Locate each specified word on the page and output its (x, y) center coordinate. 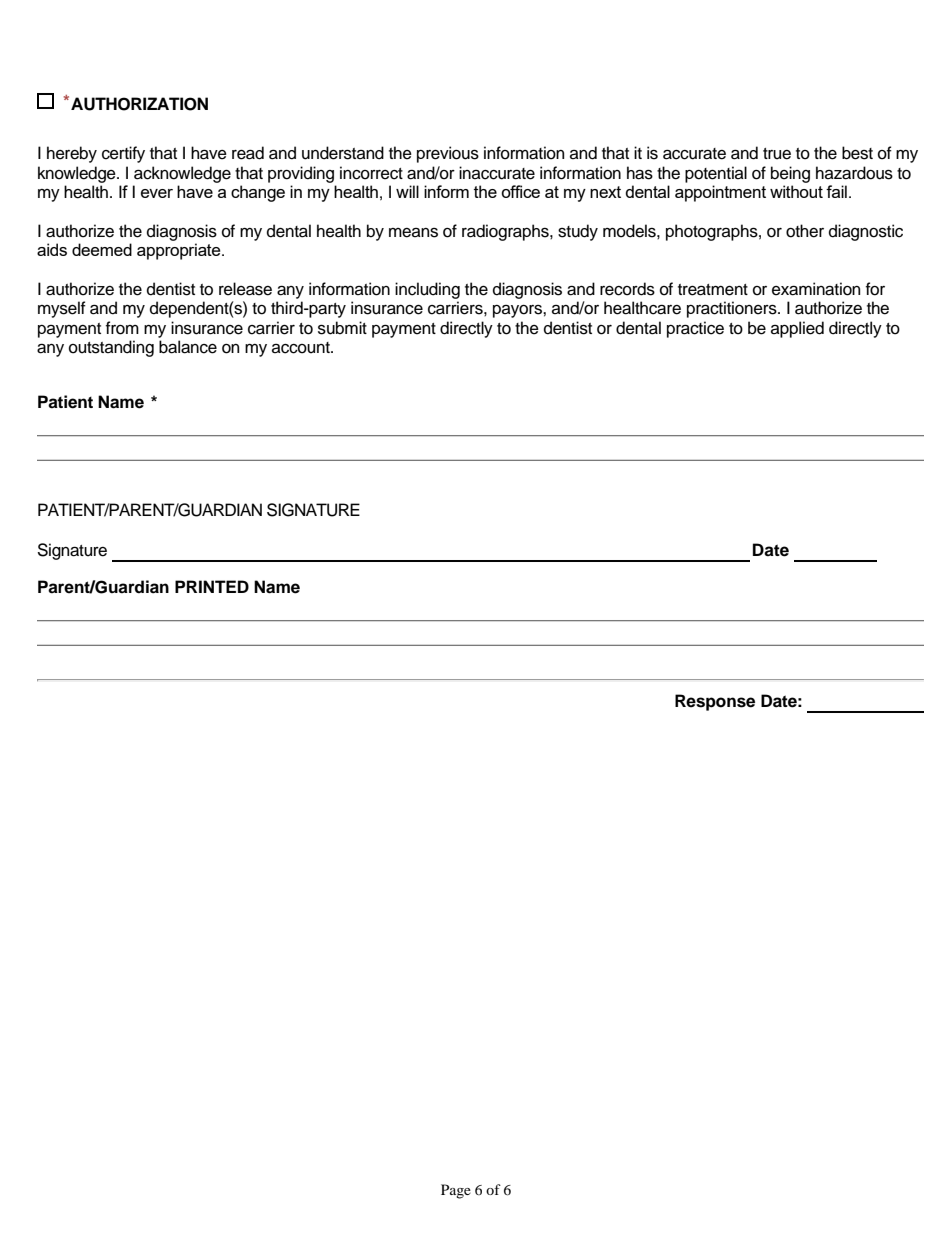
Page (456, 1191)
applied (797, 329)
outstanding (111, 348)
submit (342, 328)
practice (695, 329)
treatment (713, 290)
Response (715, 702)
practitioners (733, 309)
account (302, 348)
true (777, 154)
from (122, 328)
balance (188, 347)
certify (123, 154)
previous (448, 154)
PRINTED (212, 586)
